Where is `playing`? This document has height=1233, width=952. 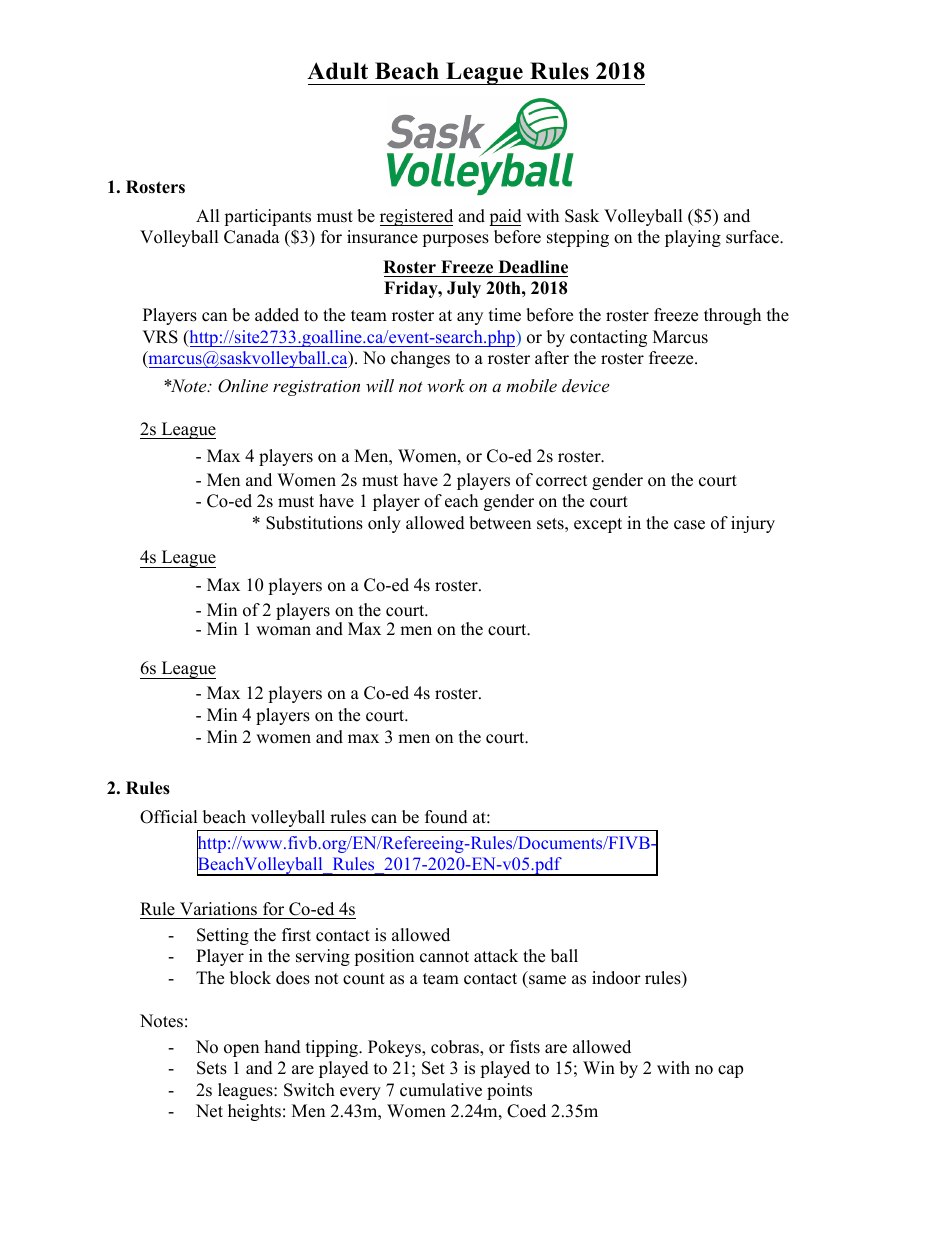
playing is located at coordinates (693, 238).
